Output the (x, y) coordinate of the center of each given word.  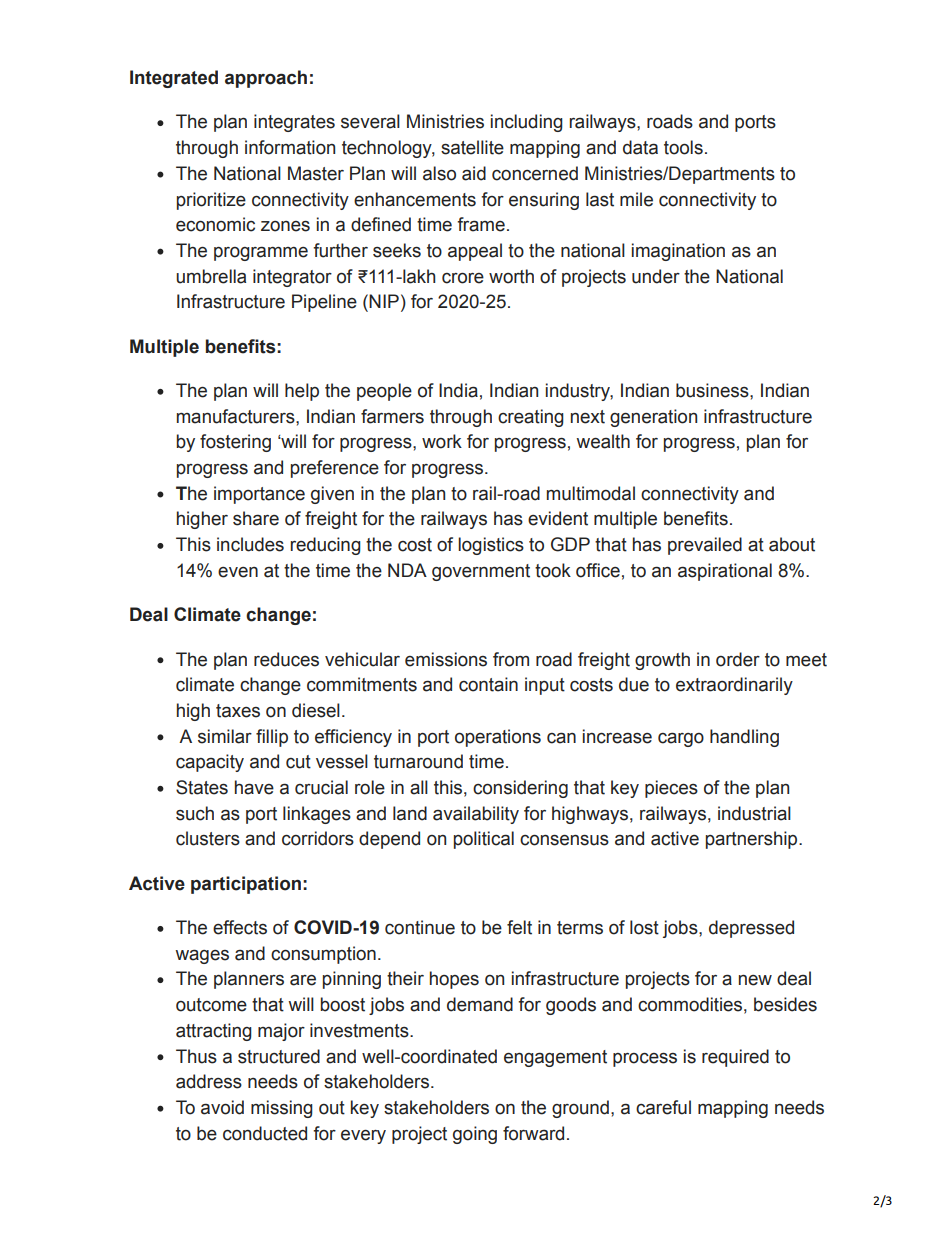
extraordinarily (734, 686)
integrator (292, 278)
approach (266, 79)
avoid (222, 1107)
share (256, 518)
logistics (491, 546)
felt (519, 927)
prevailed (705, 546)
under (656, 276)
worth (511, 276)
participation (246, 885)
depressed (751, 929)
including (527, 123)
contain (488, 684)
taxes (238, 711)
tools (683, 147)
